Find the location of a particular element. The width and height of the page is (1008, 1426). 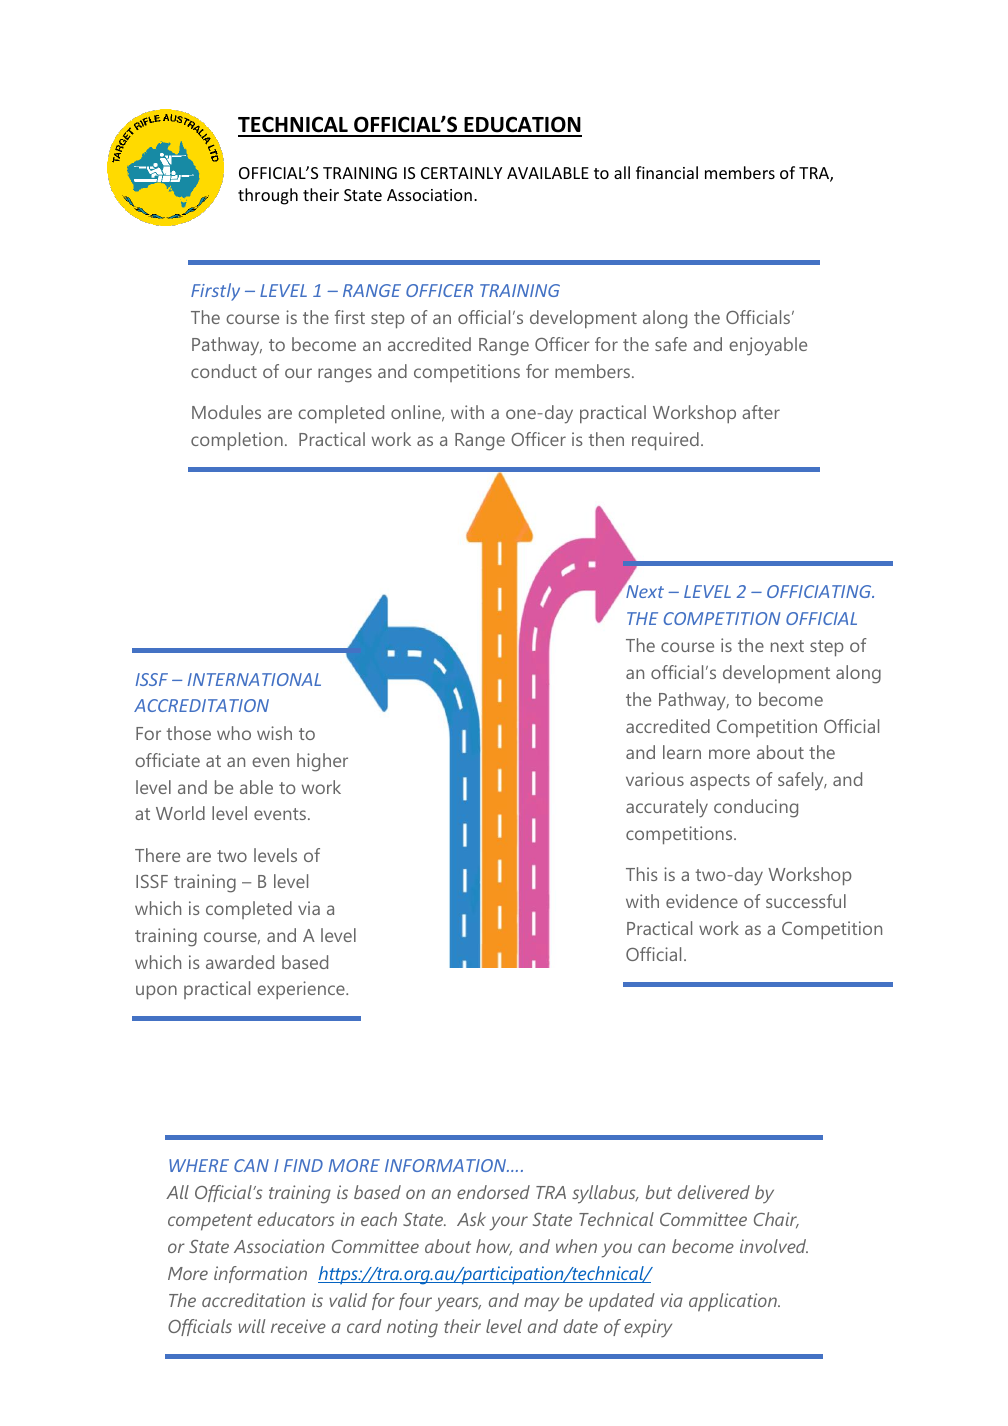

how is located at coordinates (494, 1247).
